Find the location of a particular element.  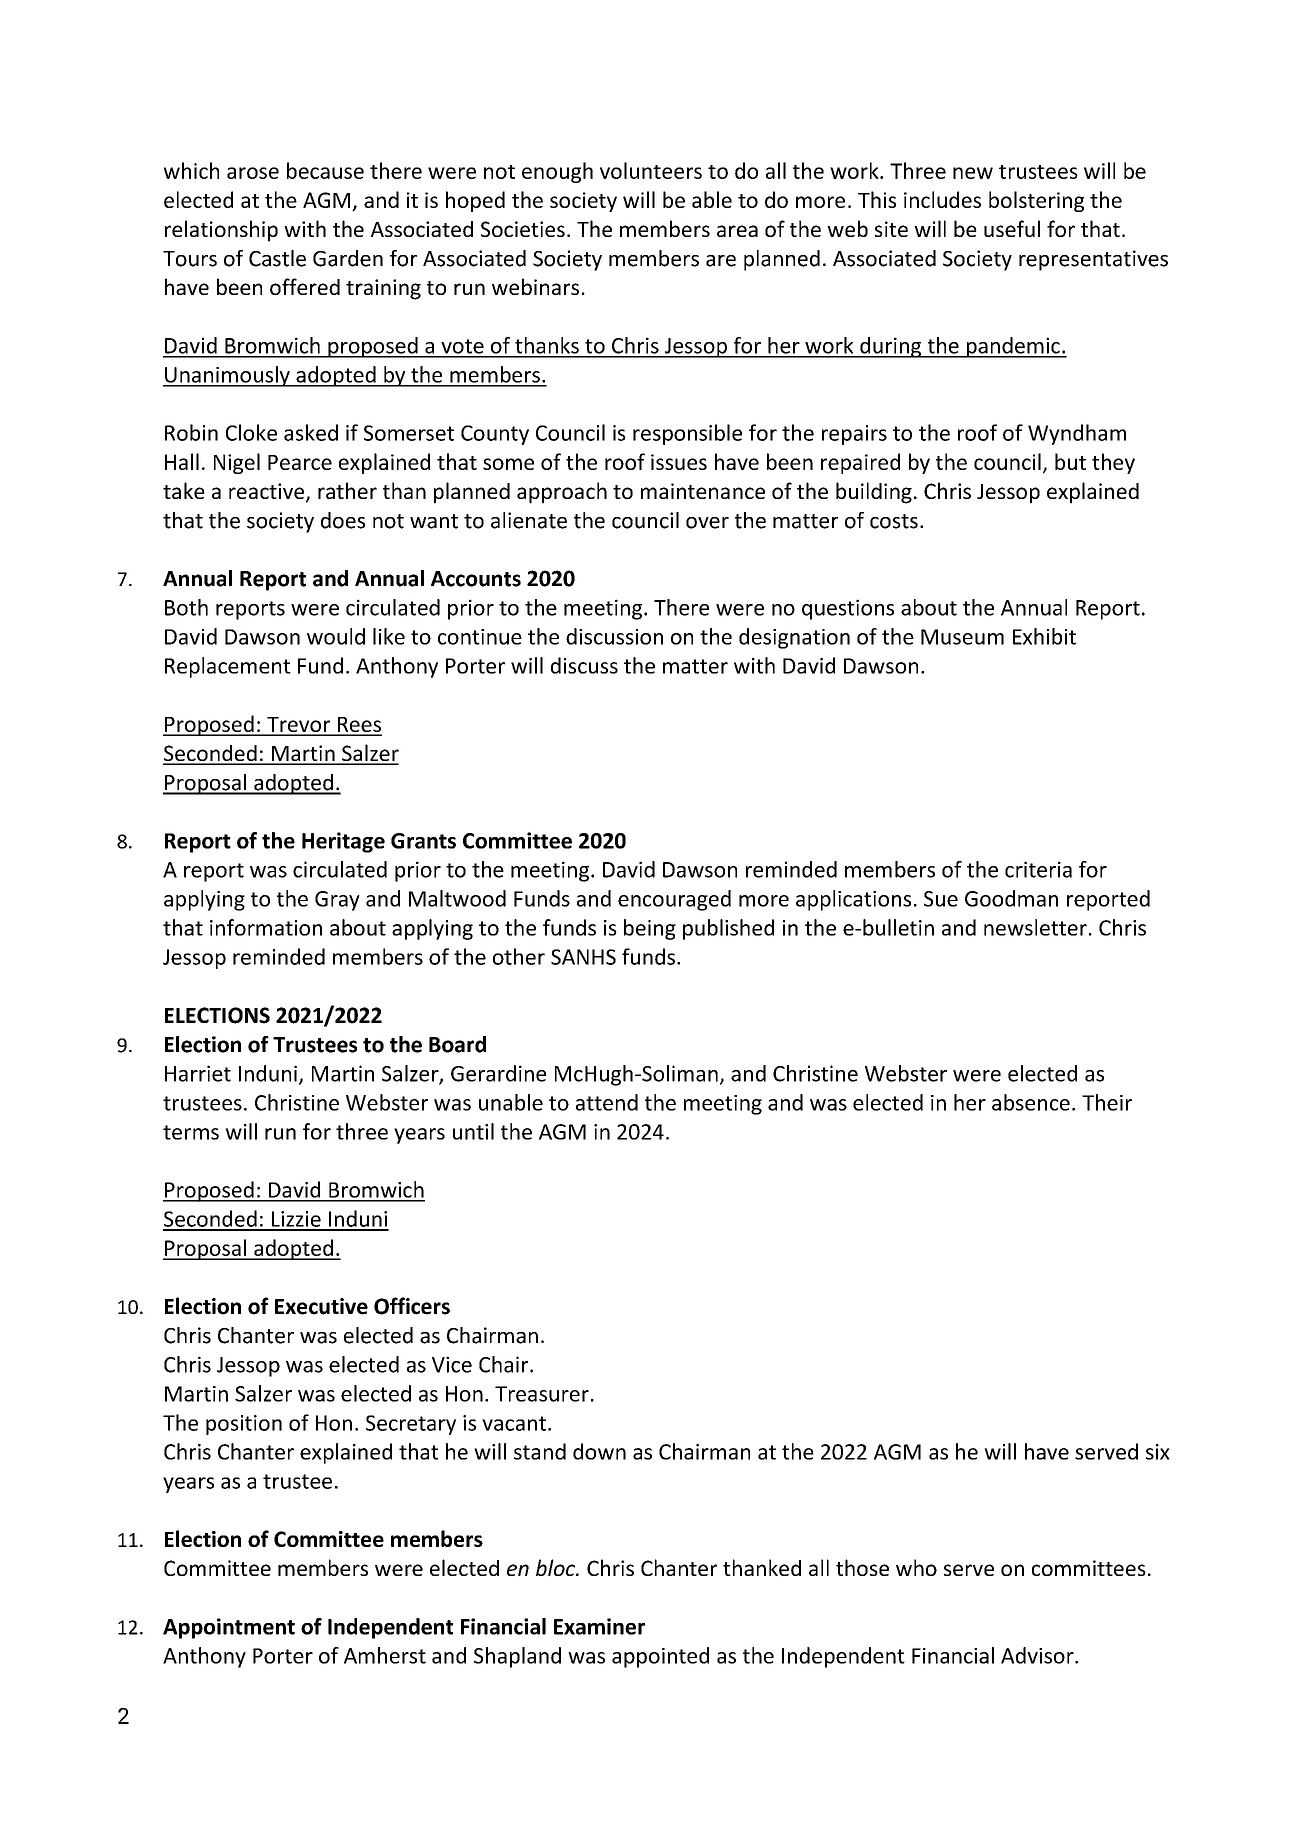

encouraged is located at coordinates (674, 900).
